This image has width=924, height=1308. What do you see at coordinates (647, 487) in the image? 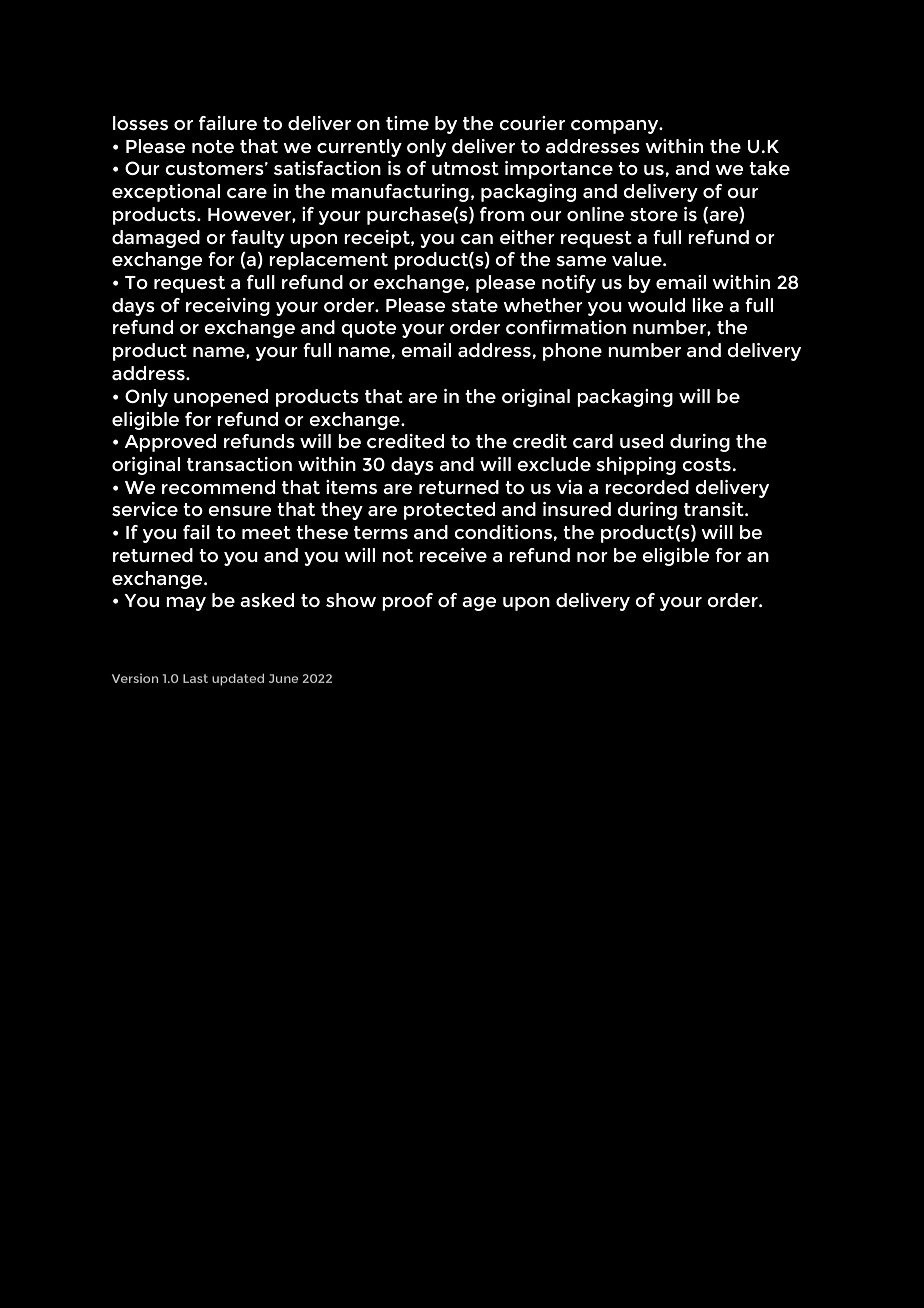
I see `recorded` at bounding box center [647, 487].
